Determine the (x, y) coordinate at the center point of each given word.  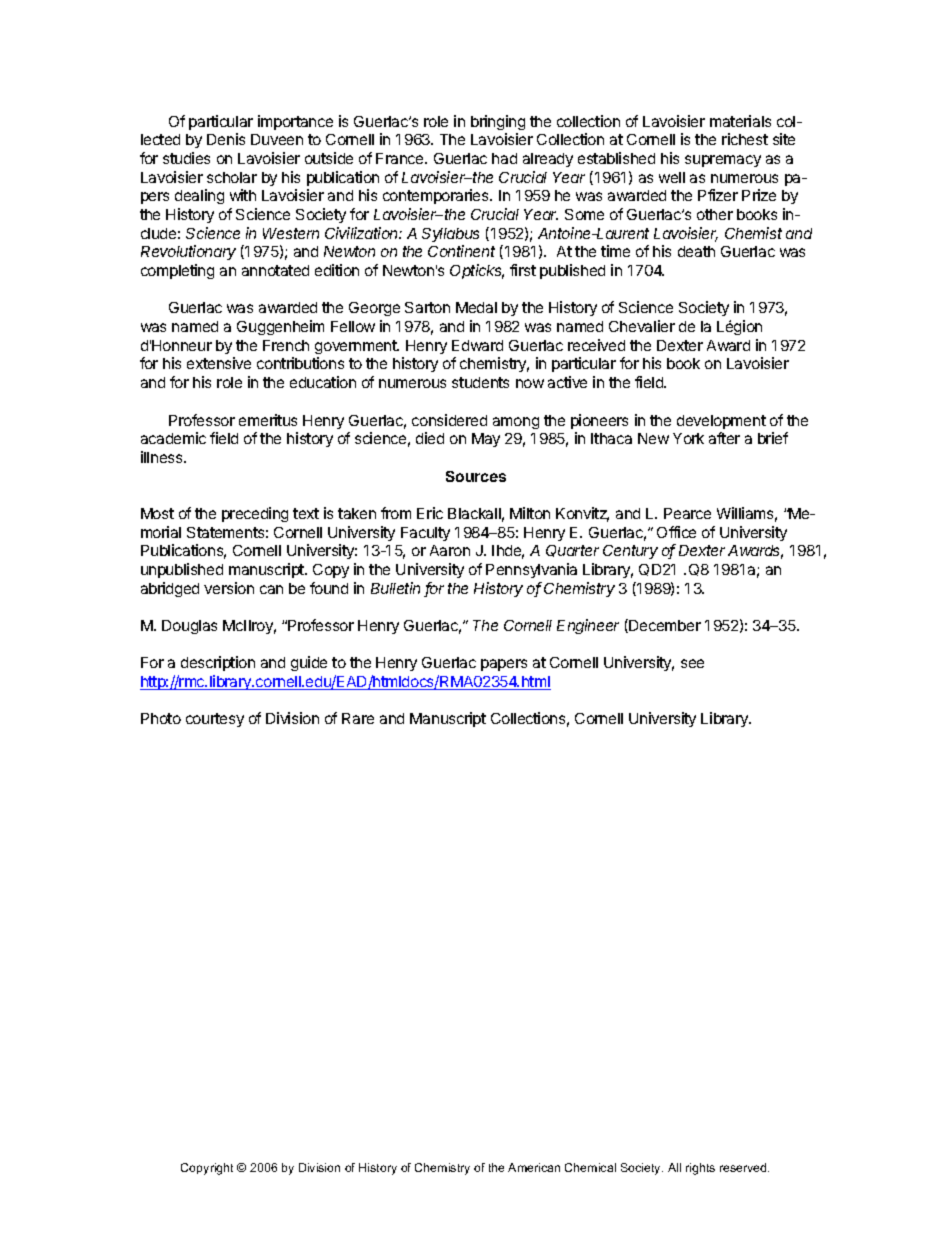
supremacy (723, 161)
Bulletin (395, 588)
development (721, 422)
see (692, 663)
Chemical (590, 1167)
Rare (358, 718)
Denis (226, 139)
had (504, 158)
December (664, 626)
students (480, 382)
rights (700, 1169)
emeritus (268, 420)
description (218, 663)
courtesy (215, 720)
